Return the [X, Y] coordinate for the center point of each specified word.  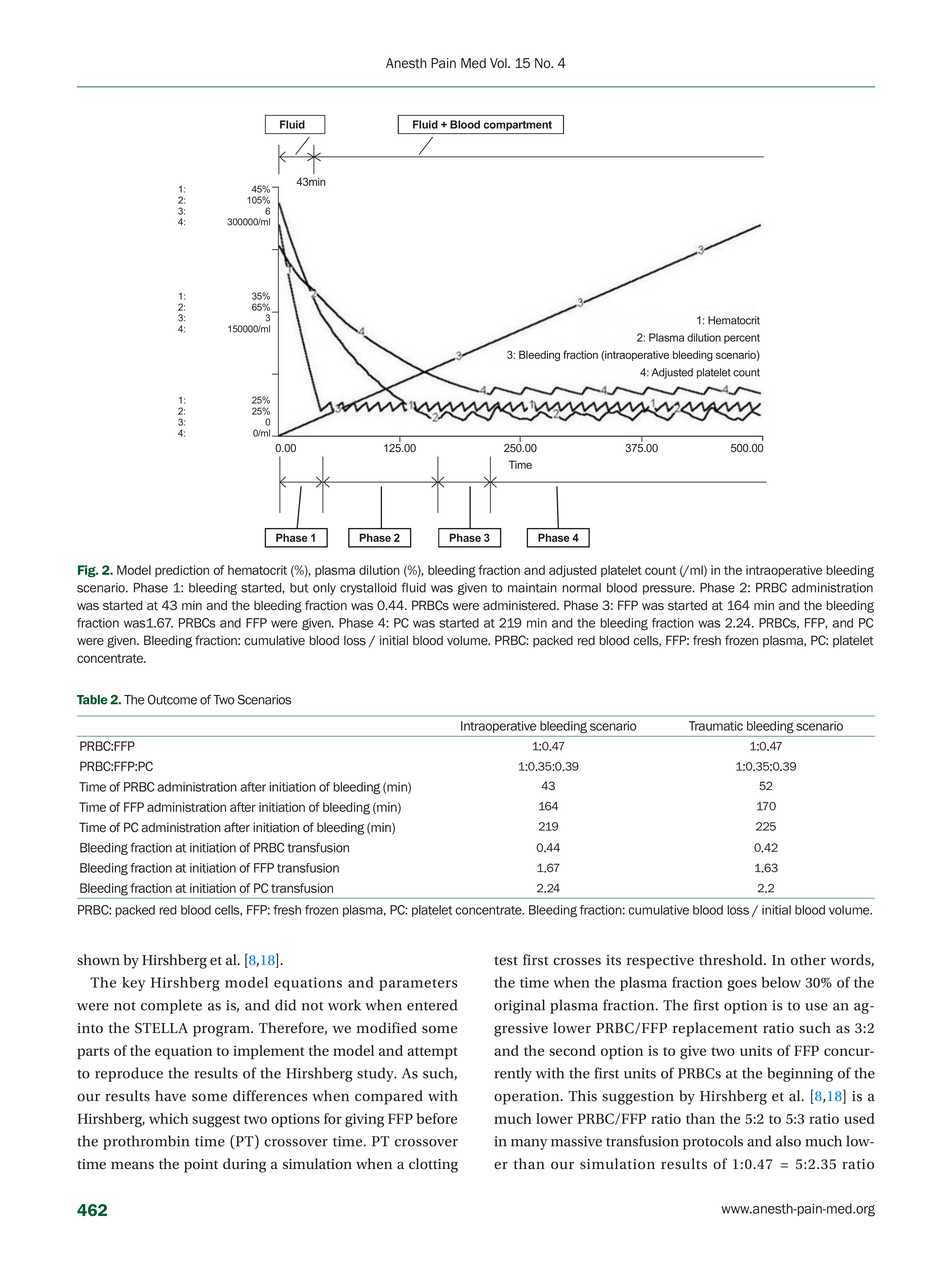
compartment [518, 126]
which [169, 1118]
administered [520, 605]
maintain [532, 588]
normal [581, 588]
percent [742, 339]
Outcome [172, 699]
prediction [182, 571]
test [506, 961]
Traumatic [716, 726]
